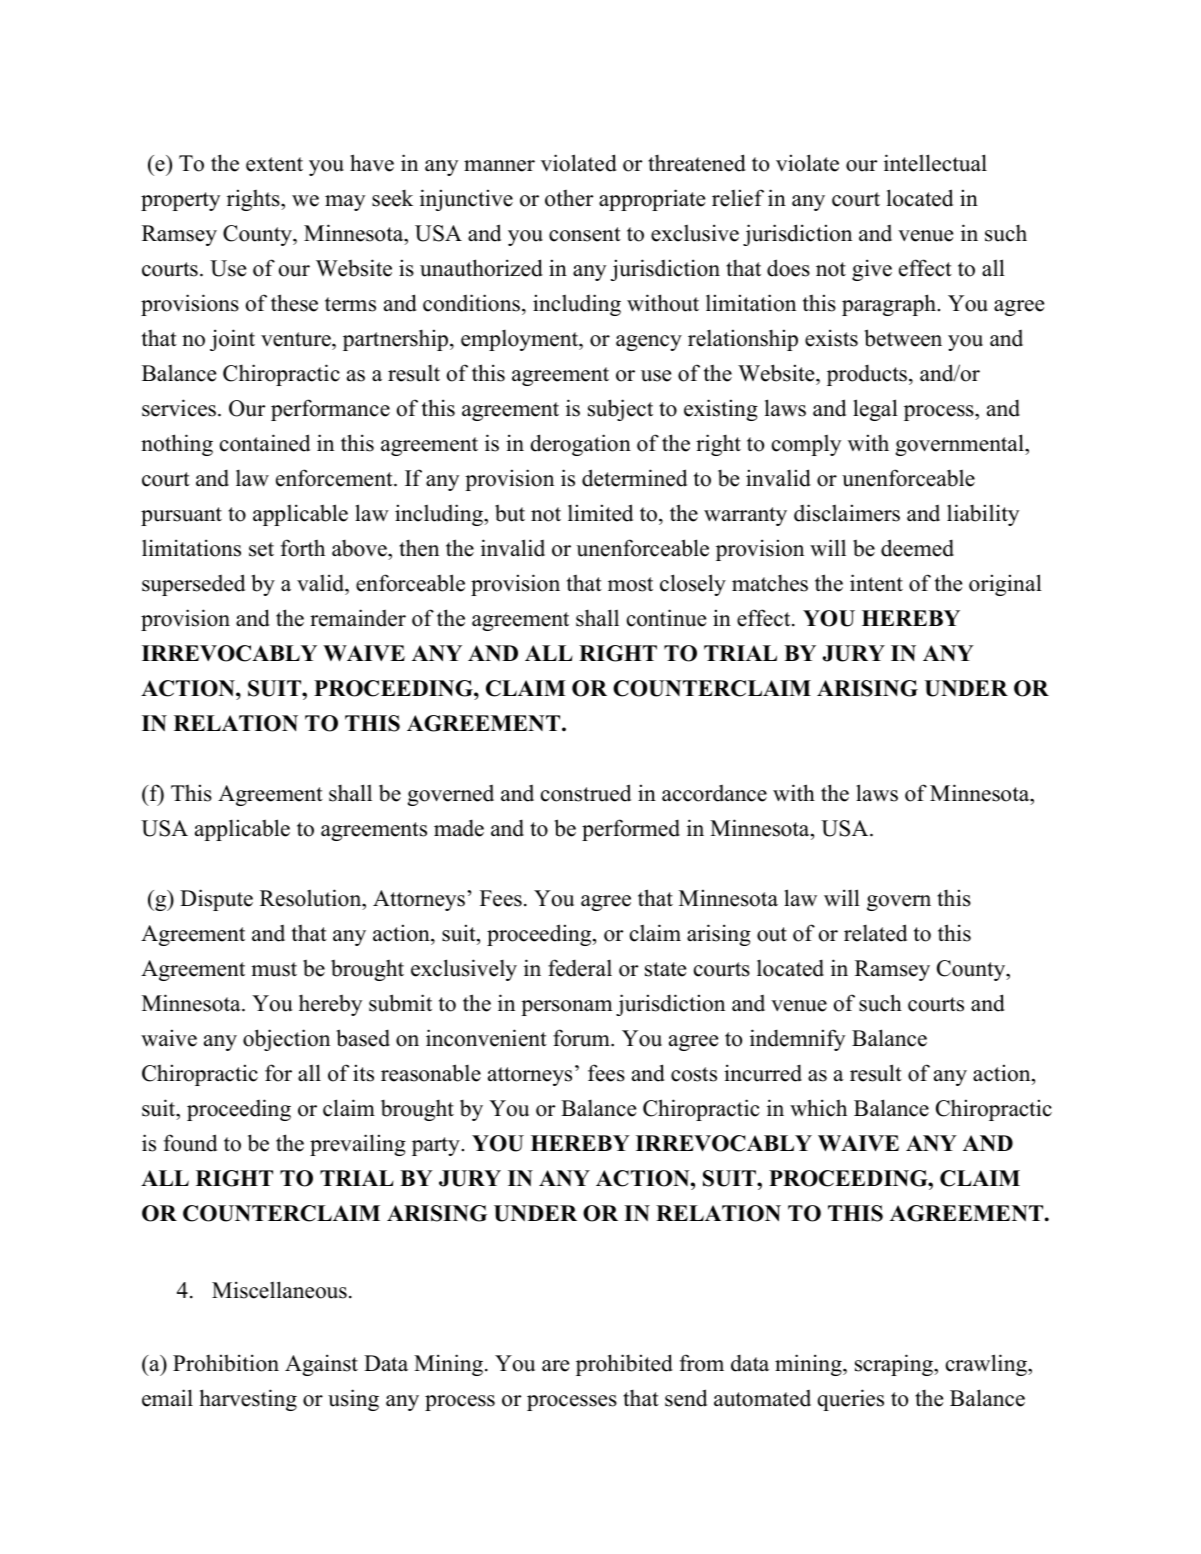 The width and height of the screenshot is (1201, 1554). What do you see at coordinates (555, 1366) in the screenshot?
I see `are` at bounding box center [555, 1366].
